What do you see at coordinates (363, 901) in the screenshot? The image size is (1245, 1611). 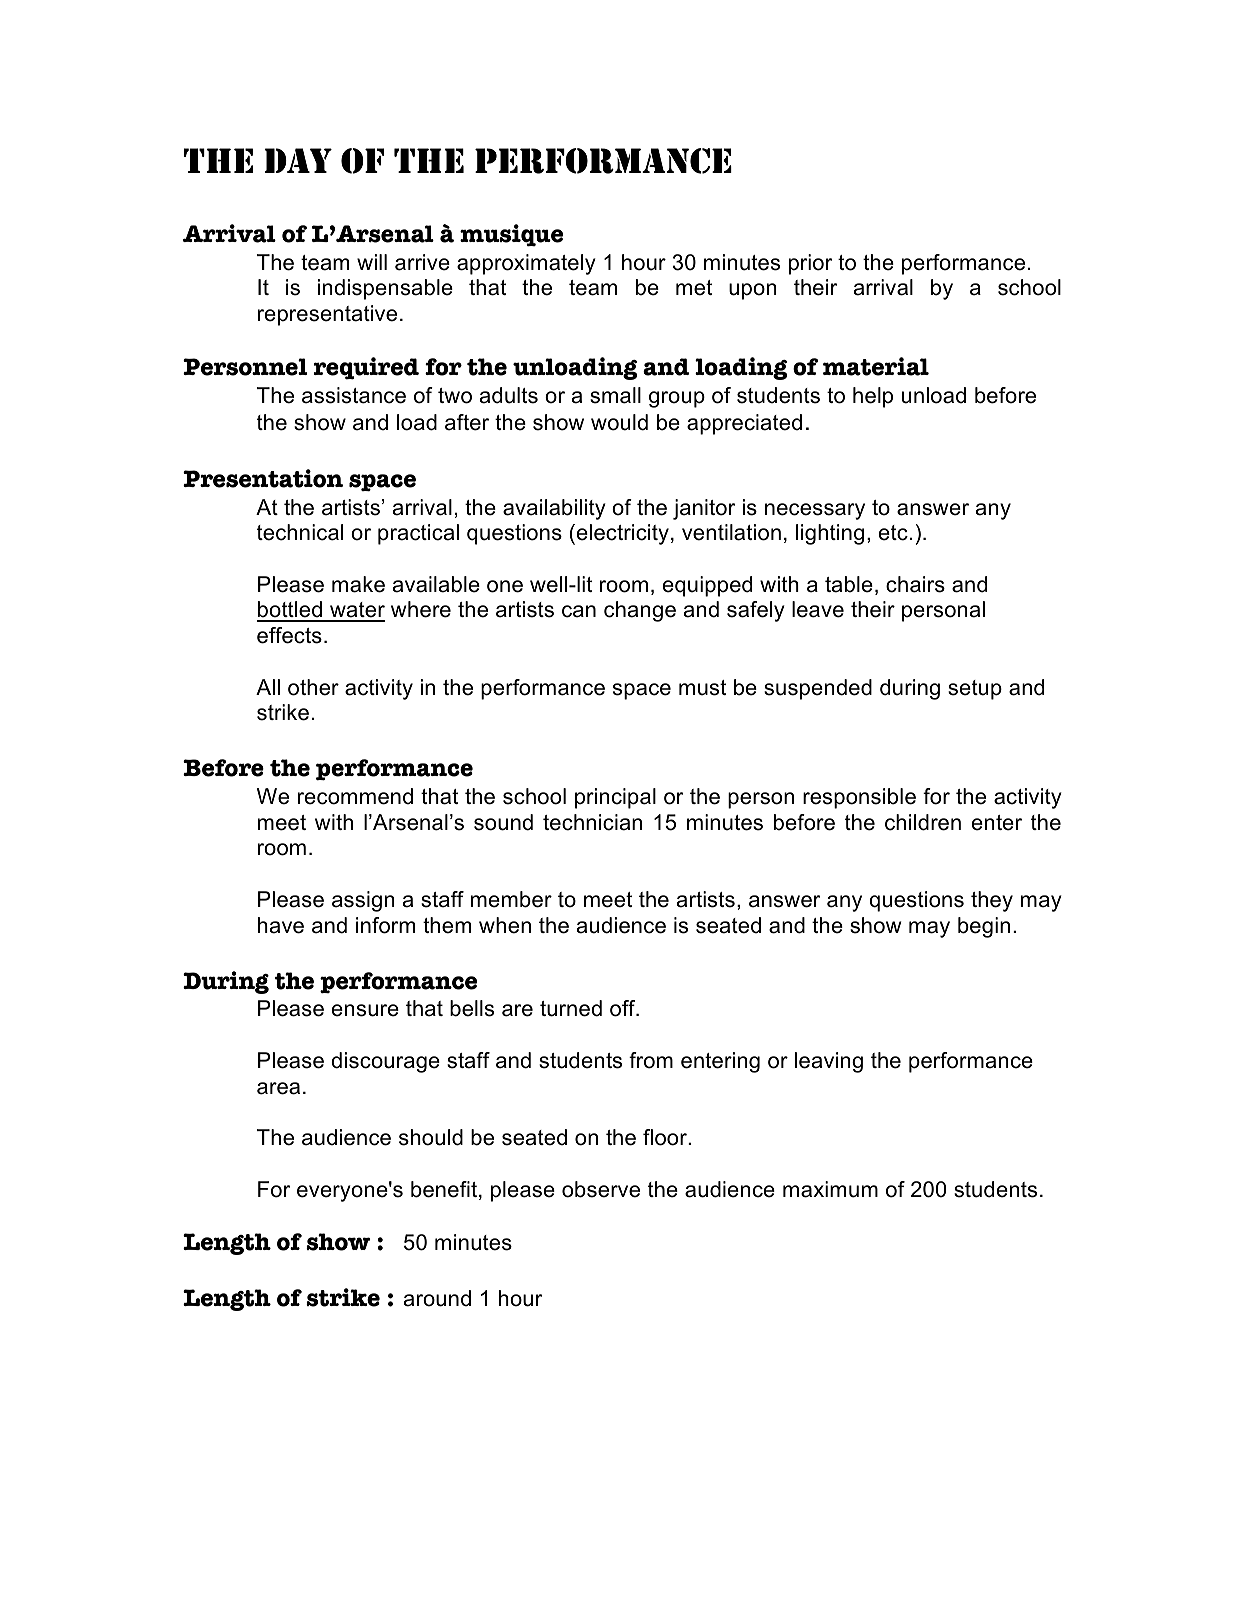 I see `assign` at bounding box center [363, 901].
